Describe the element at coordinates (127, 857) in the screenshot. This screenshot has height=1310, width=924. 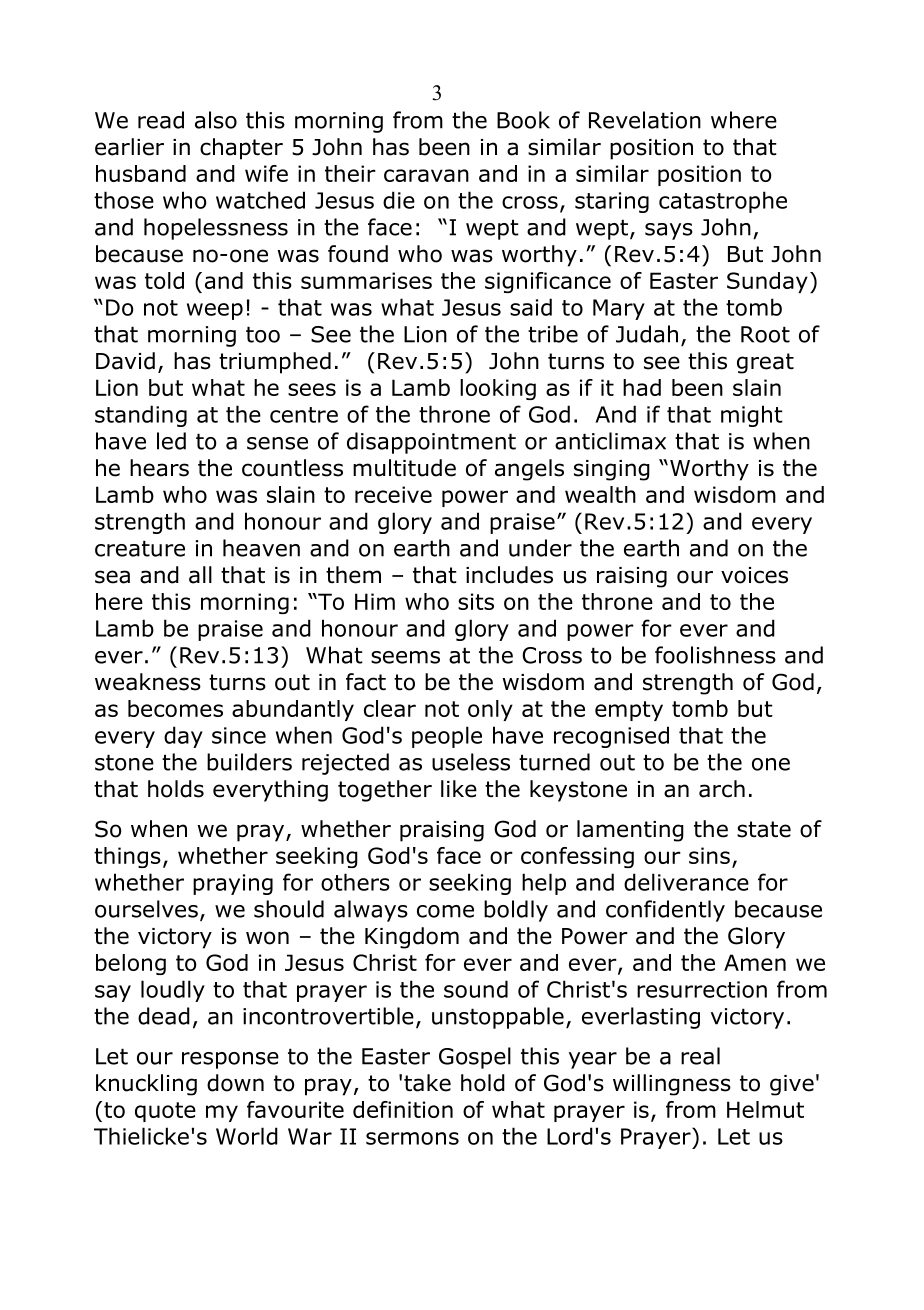
I see `things` at that location.
